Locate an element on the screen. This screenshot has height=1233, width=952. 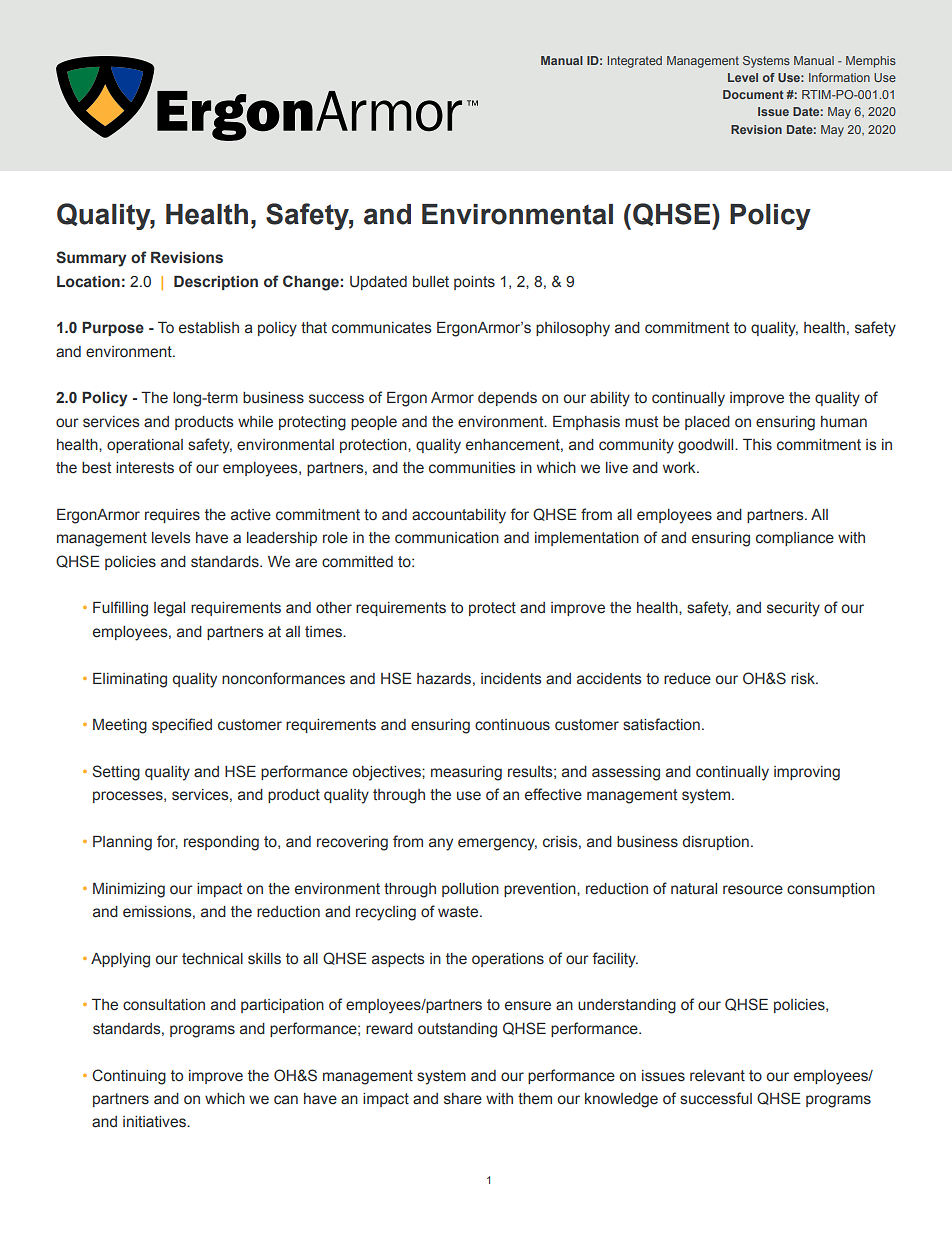
Integrated is located at coordinates (635, 62).
